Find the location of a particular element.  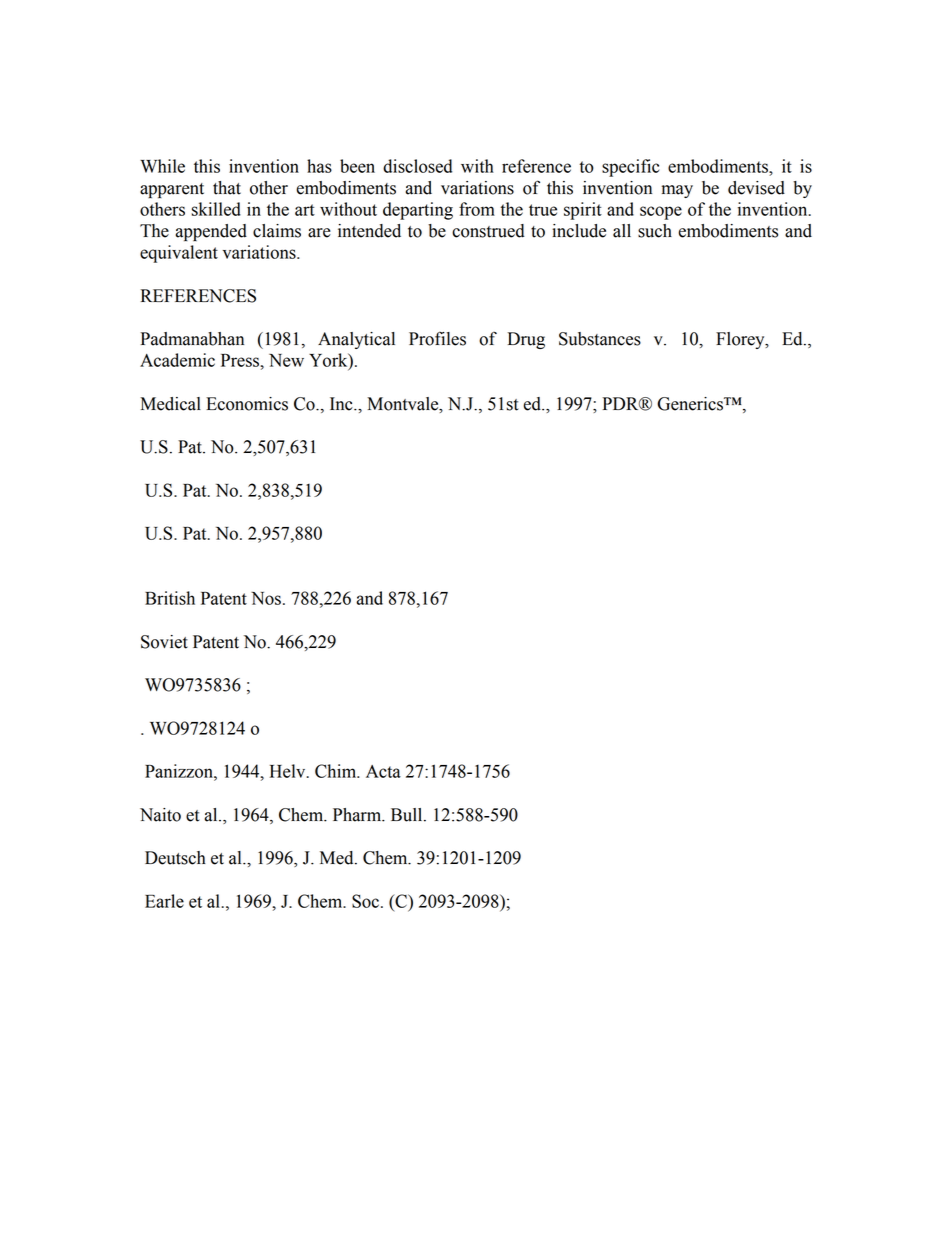

may is located at coordinates (677, 191).
